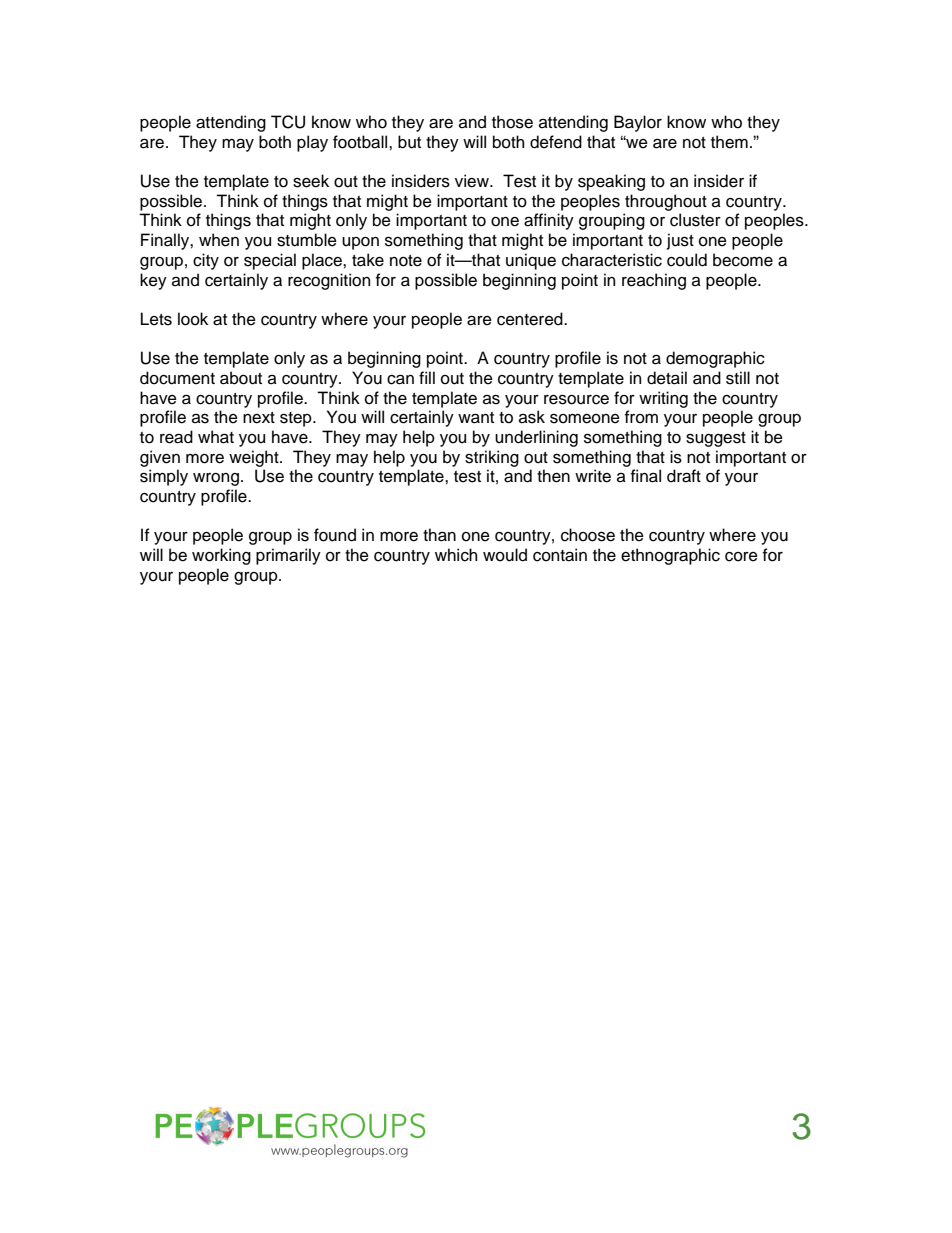 The width and height of the screenshot is (952, 1233). Describe the element at coordinates (221, 556) in the screenshot. I see `working` at that location.
